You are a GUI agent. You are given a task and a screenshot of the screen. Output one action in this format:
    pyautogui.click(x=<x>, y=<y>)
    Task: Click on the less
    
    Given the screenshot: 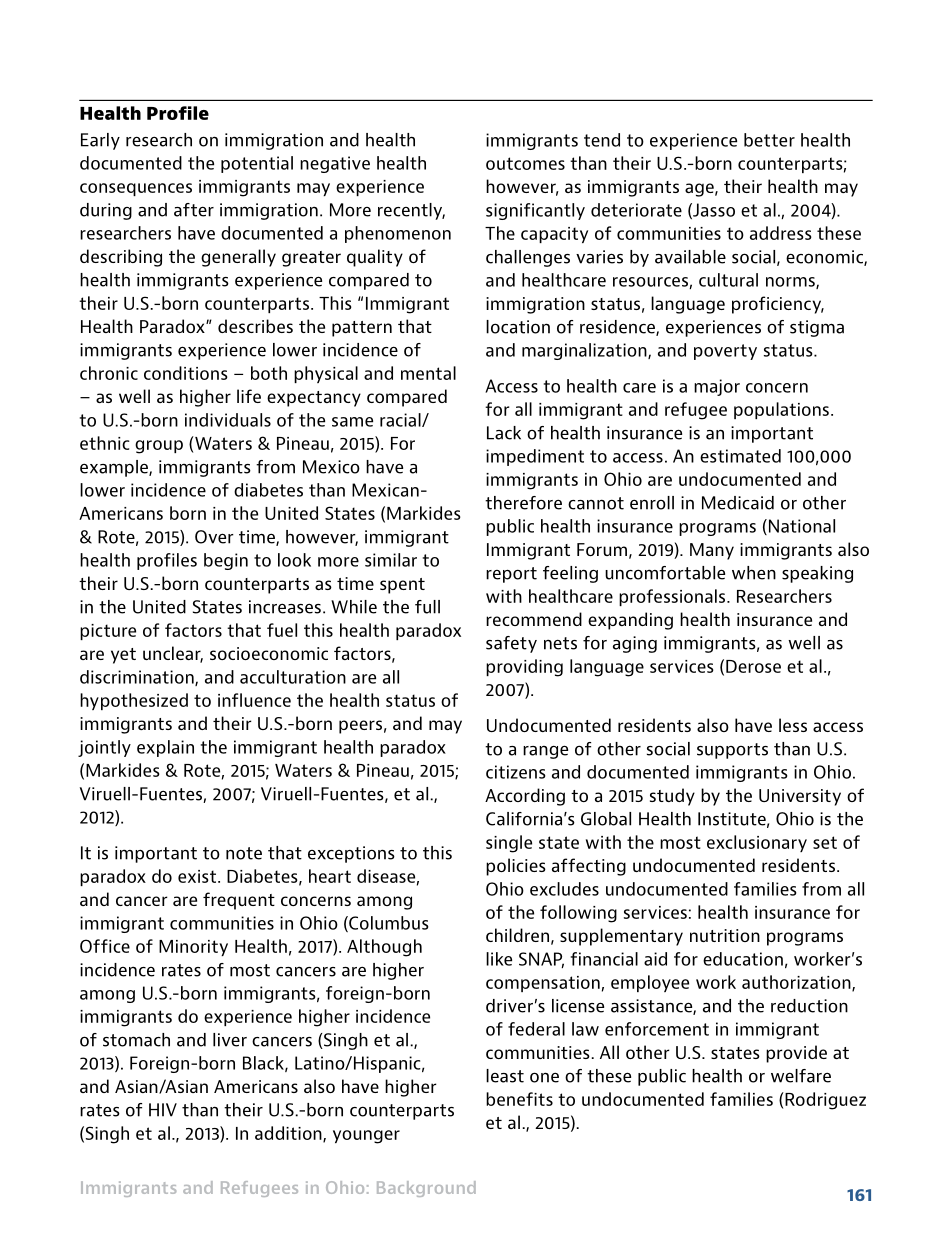 What is the action you would take?
    pyautogui.click(x=793, y=725)
